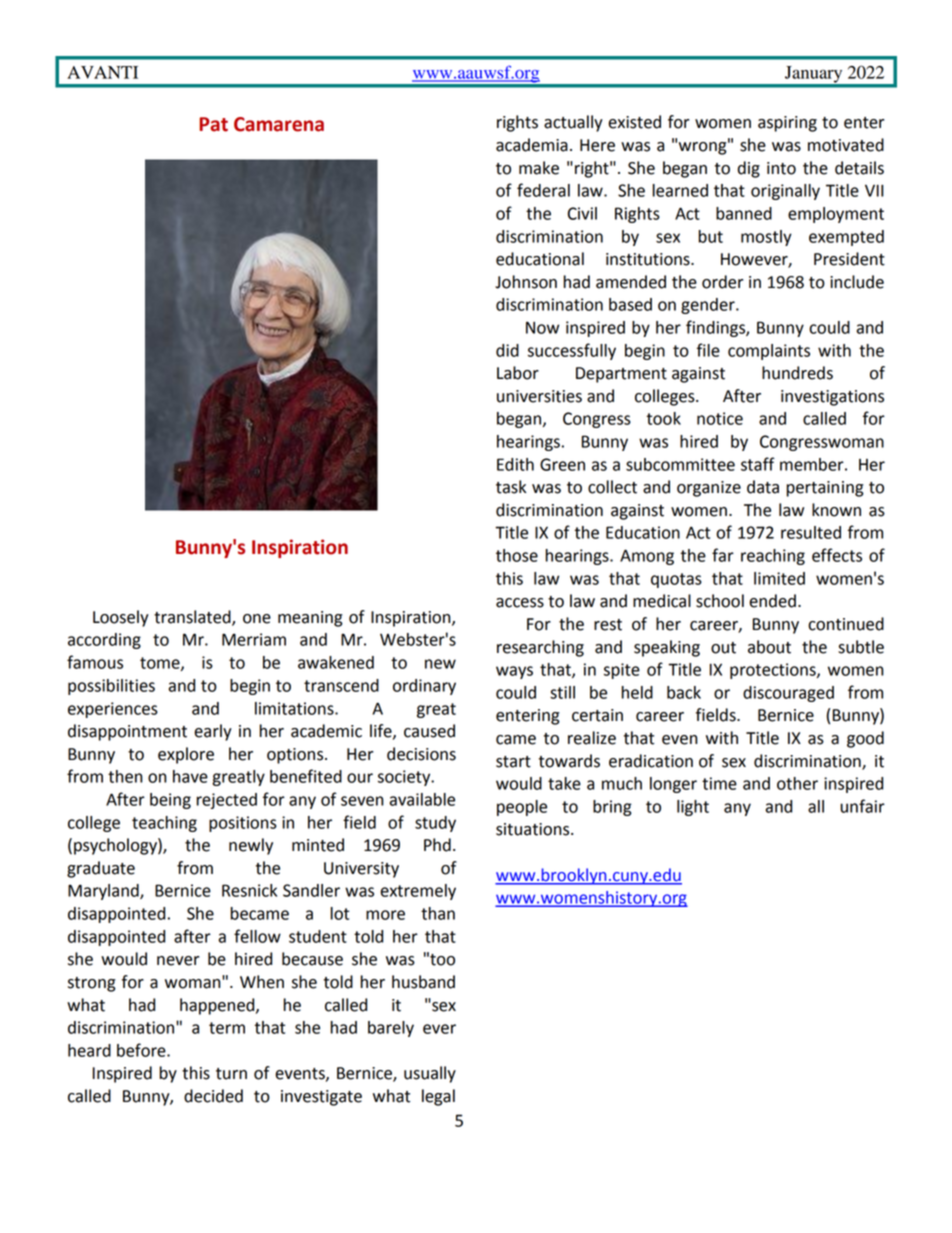  Describe the element at coordinates (518, 373) in the page. I see `Labor` at that location.
